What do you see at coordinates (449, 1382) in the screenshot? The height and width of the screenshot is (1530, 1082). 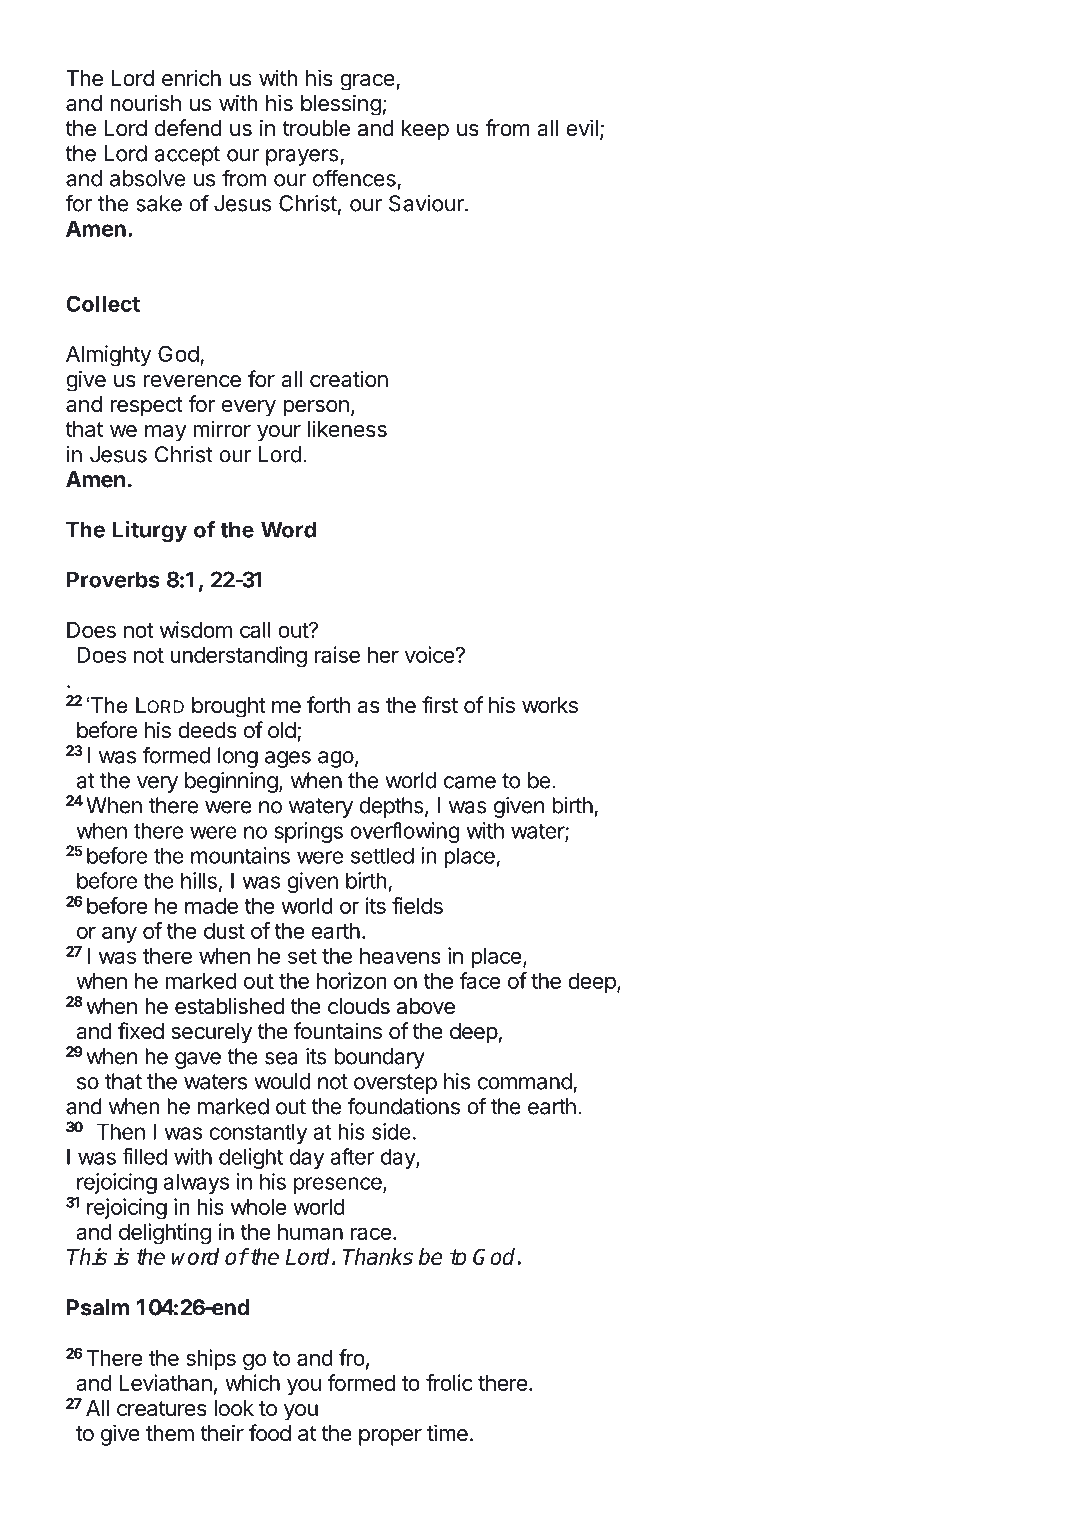 I see `frolic` at bounding box center [449, 1382].
